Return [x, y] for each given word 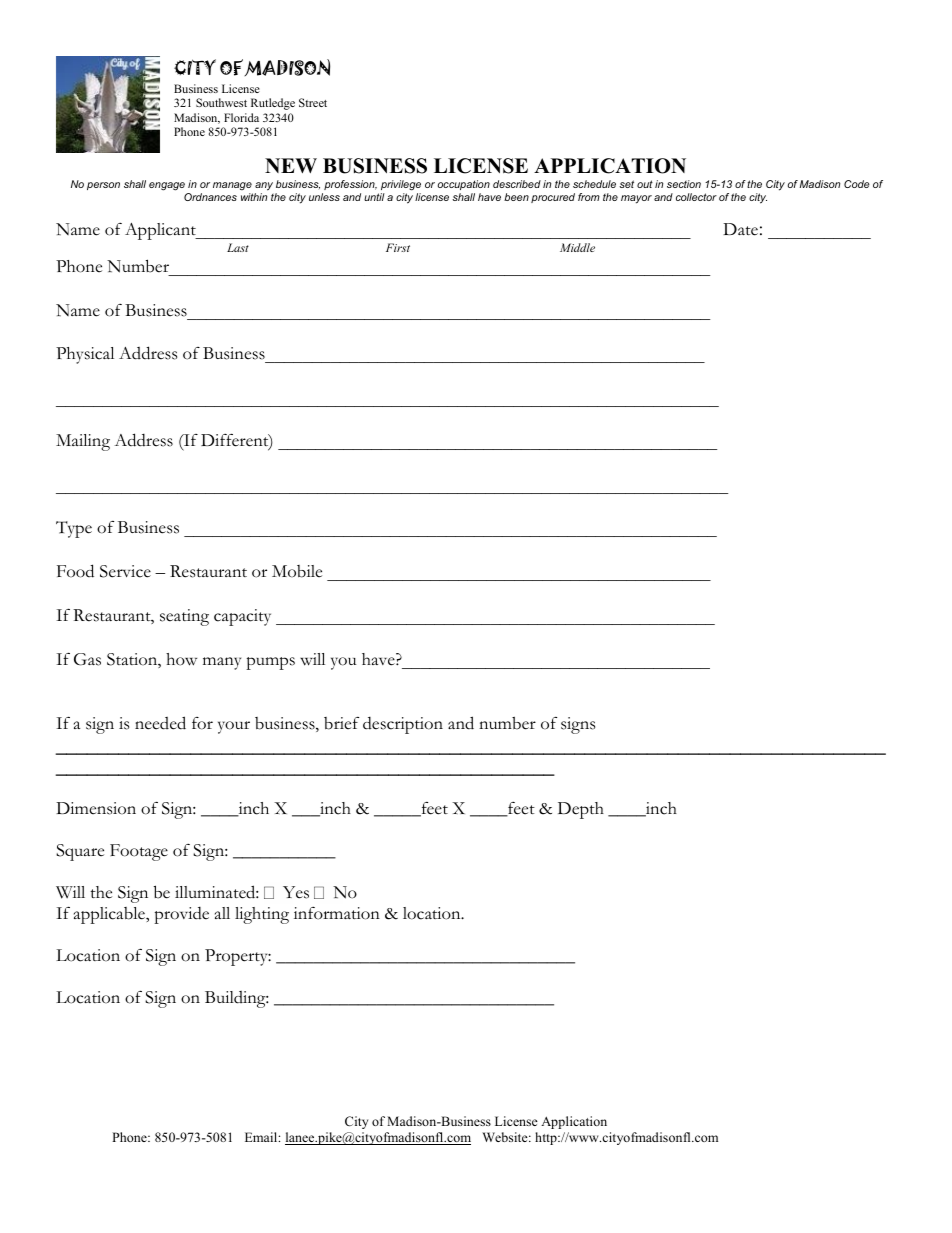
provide [181, 915]
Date [740, 229]
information [337, 913]
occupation [464, 187]
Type [74, 529]
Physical [85, 355]
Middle [577, 247]
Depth [581, 810]
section [684, 184]
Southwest [221, 102]
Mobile [297, 571]
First [398, 247]
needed [160, 723]
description [403, 725]
